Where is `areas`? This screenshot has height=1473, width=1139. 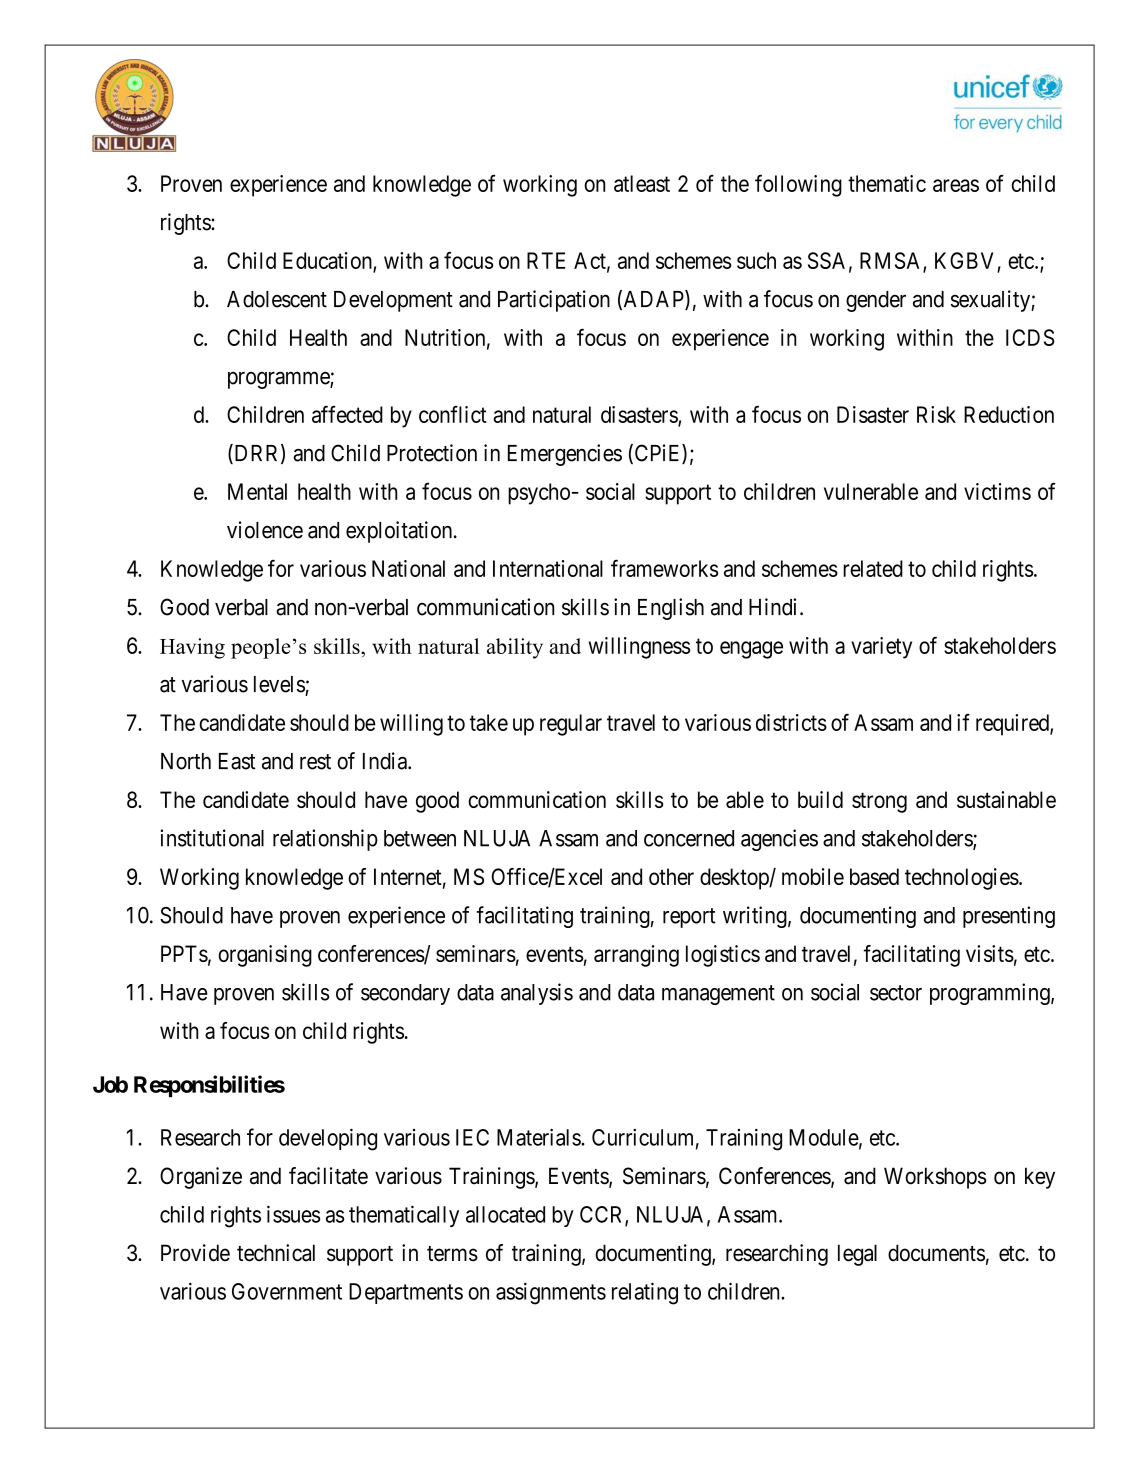
areas is located at coordinates (956, 185).
